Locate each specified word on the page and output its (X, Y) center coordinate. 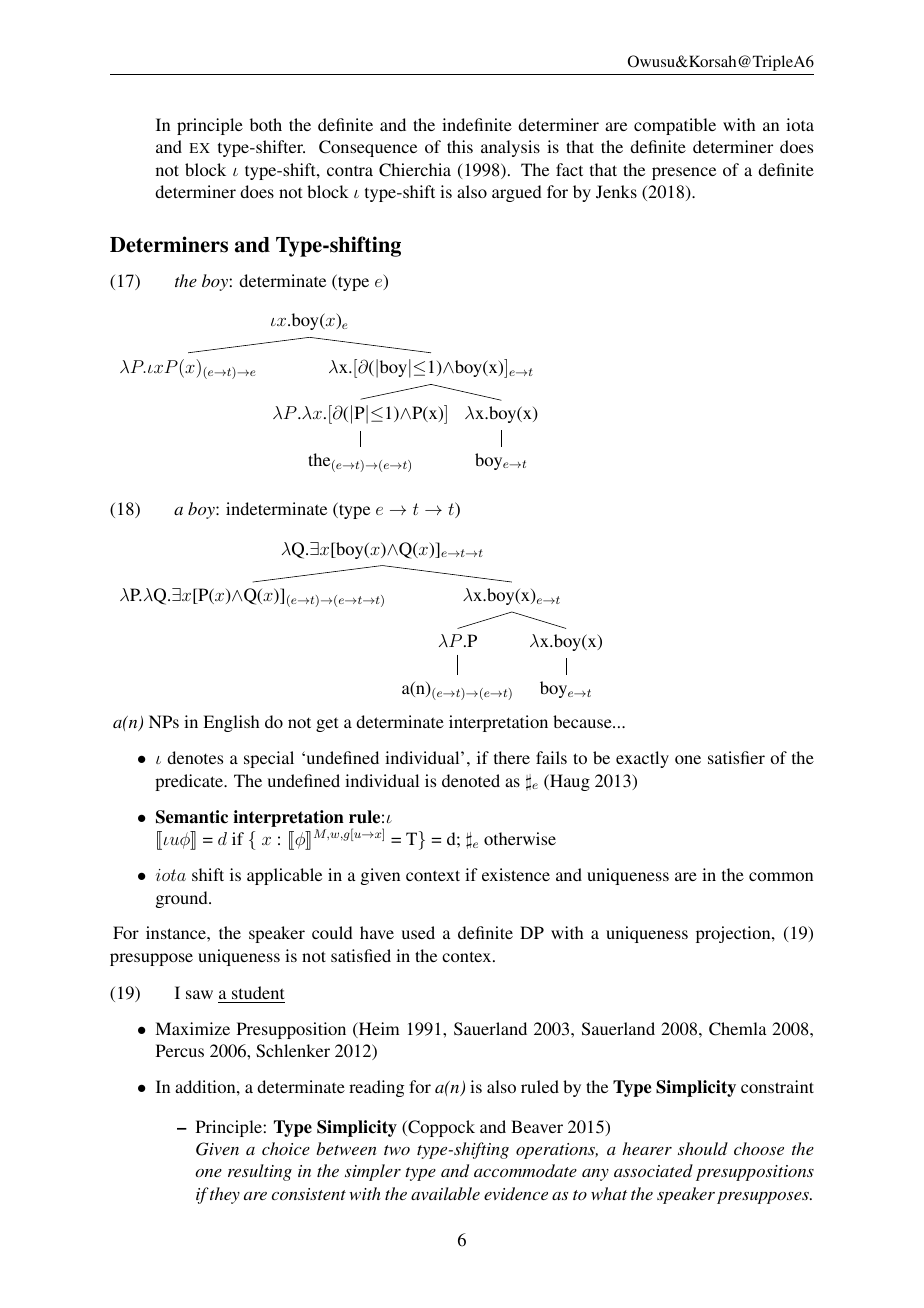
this (460, 146)
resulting (260, 1172)
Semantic (192, 817)
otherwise (520, 838)
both (266, 124)
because (583, 721)
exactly (642, 759)
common (781, 876)
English (231, 723)
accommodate (525, 1170)
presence (684, 173)
